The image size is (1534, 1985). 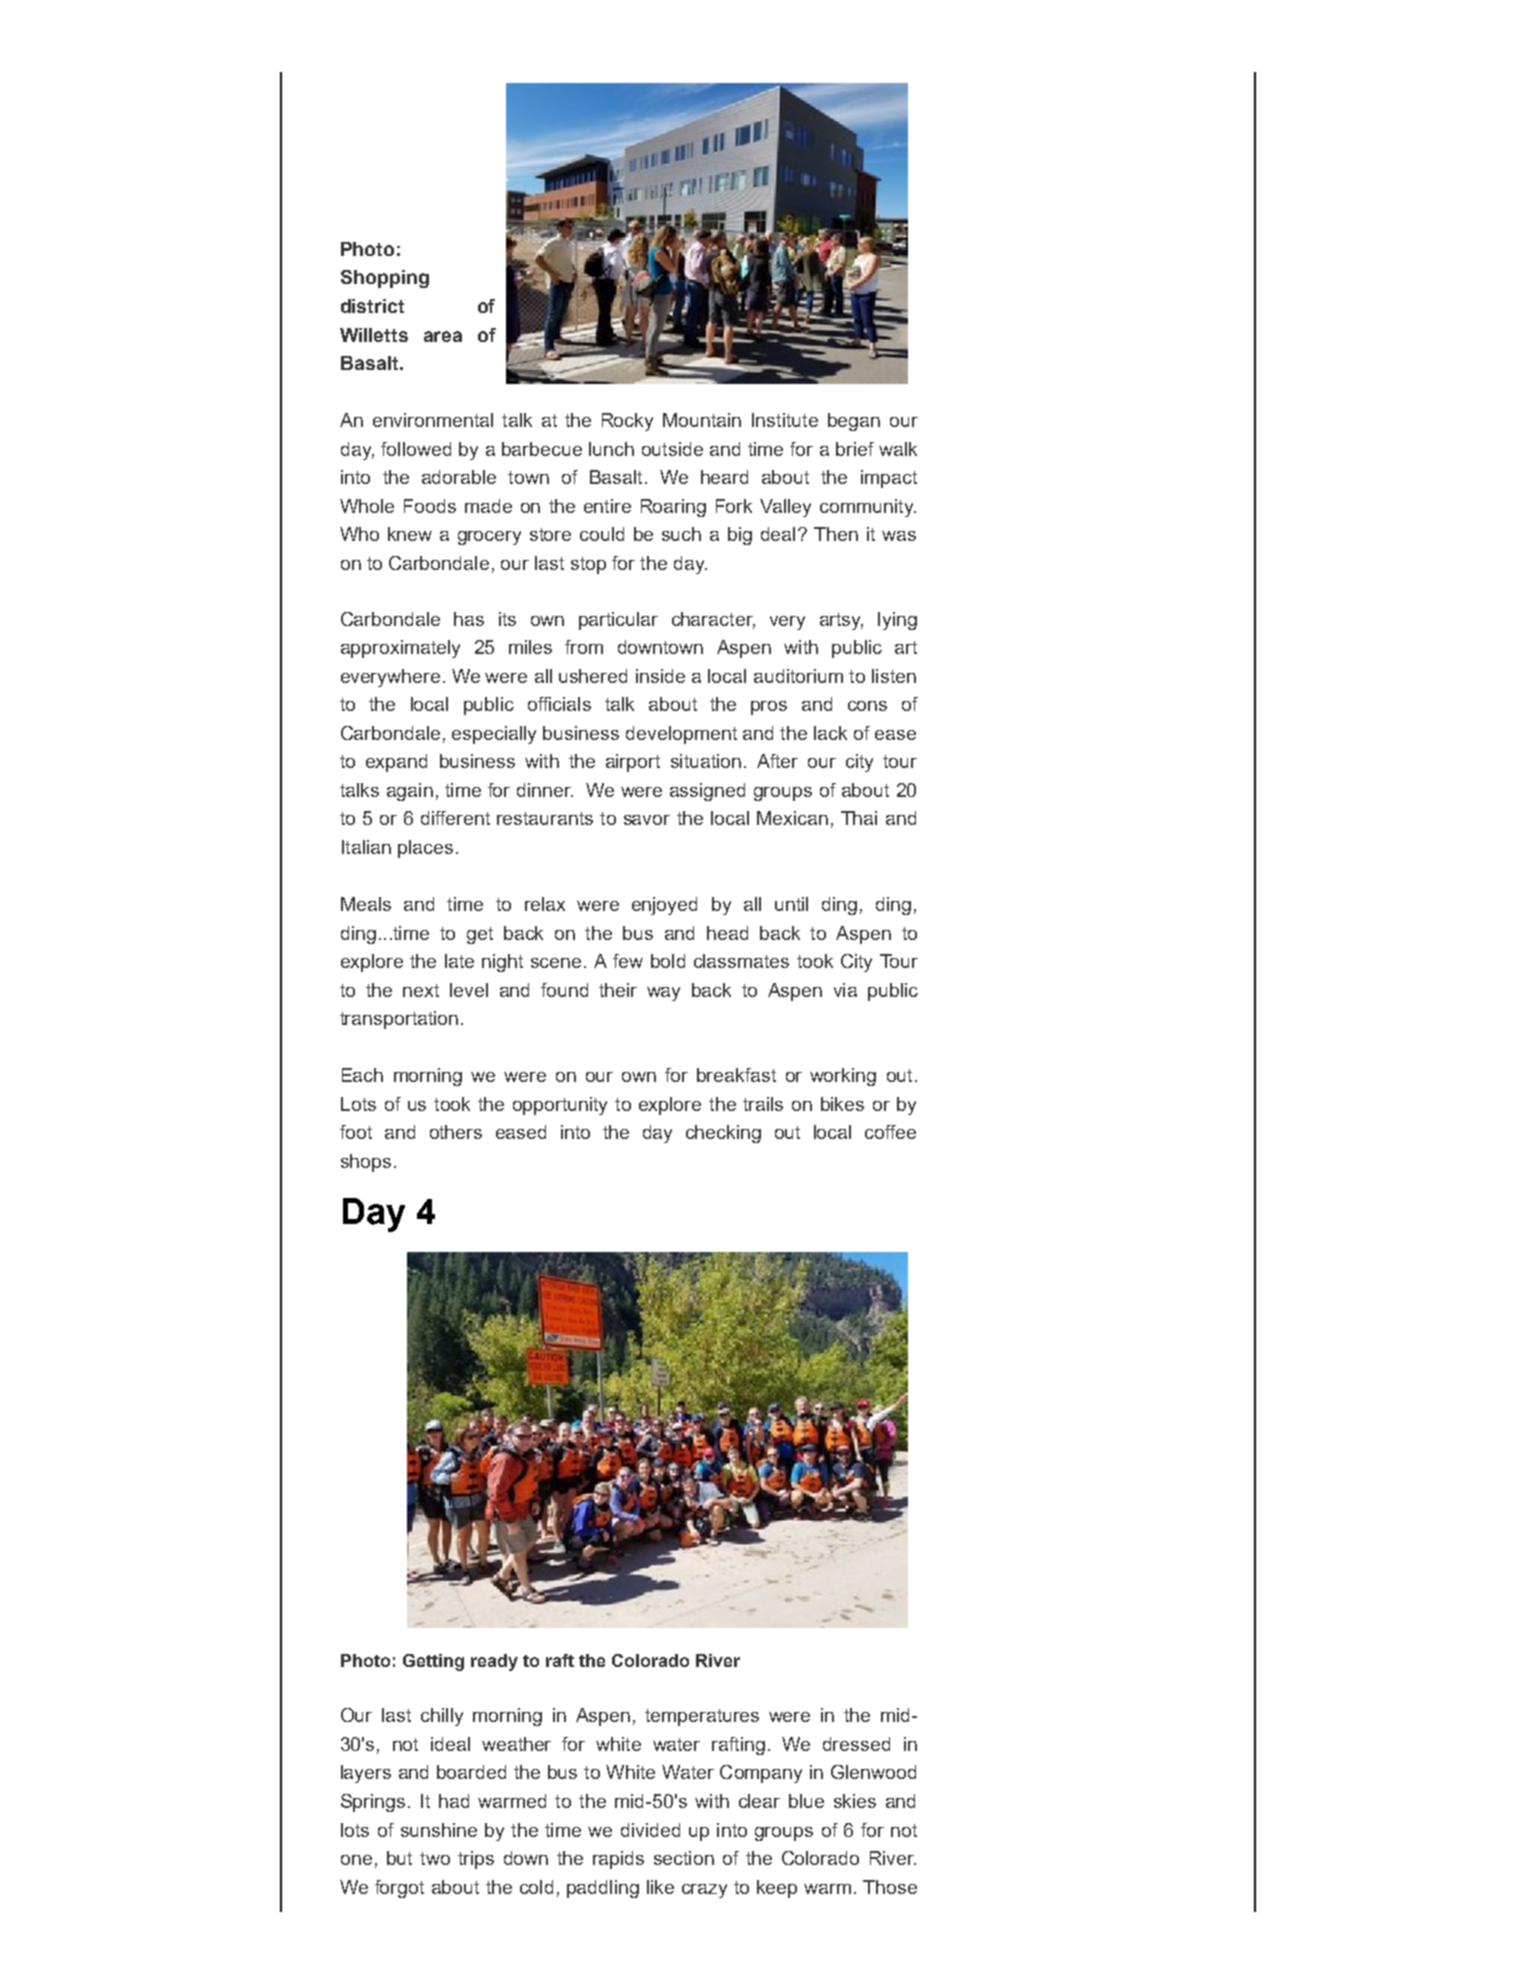 What do you see at coordinates (702, 1717) in the screenshot?
I see `temperatures` at bounding box center [702, 1717].
